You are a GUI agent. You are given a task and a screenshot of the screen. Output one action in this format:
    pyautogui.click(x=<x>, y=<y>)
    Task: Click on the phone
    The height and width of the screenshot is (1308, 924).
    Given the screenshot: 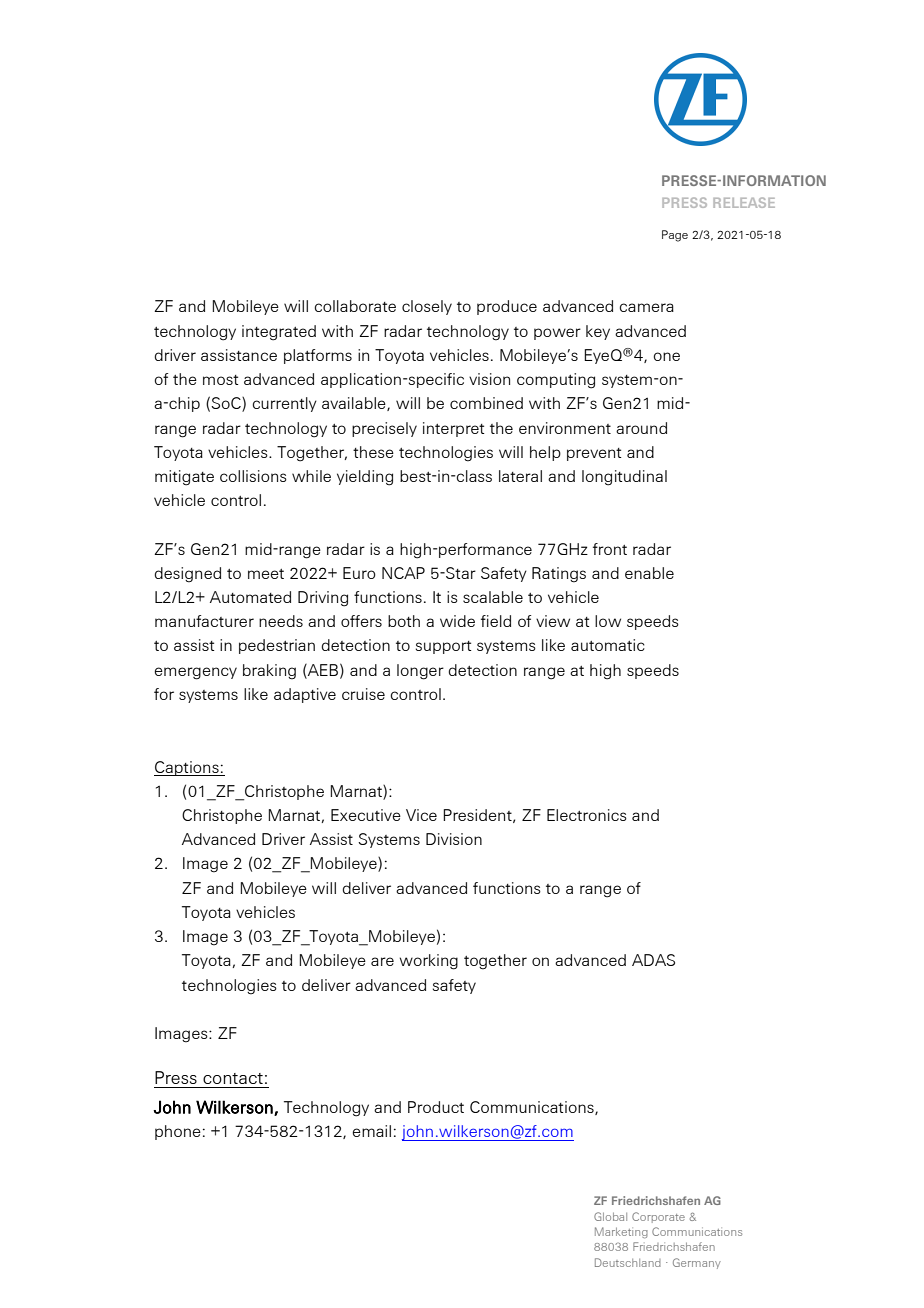 What is the action you would take?
    pyautogui.click(x=178, y=1132)
